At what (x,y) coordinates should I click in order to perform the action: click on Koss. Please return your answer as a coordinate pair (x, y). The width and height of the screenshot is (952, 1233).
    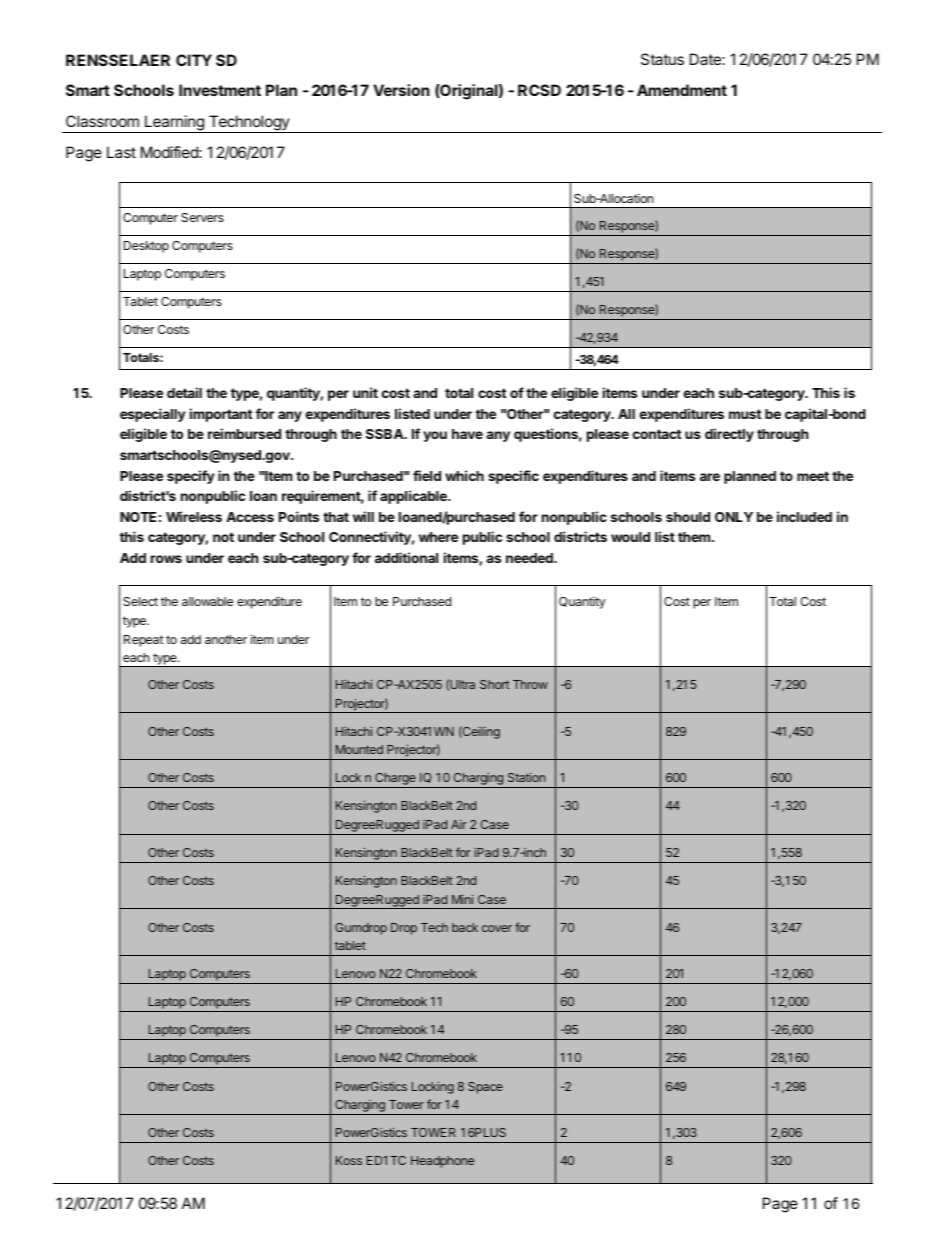
    Looking at the image, I should click on (349, 1160).
